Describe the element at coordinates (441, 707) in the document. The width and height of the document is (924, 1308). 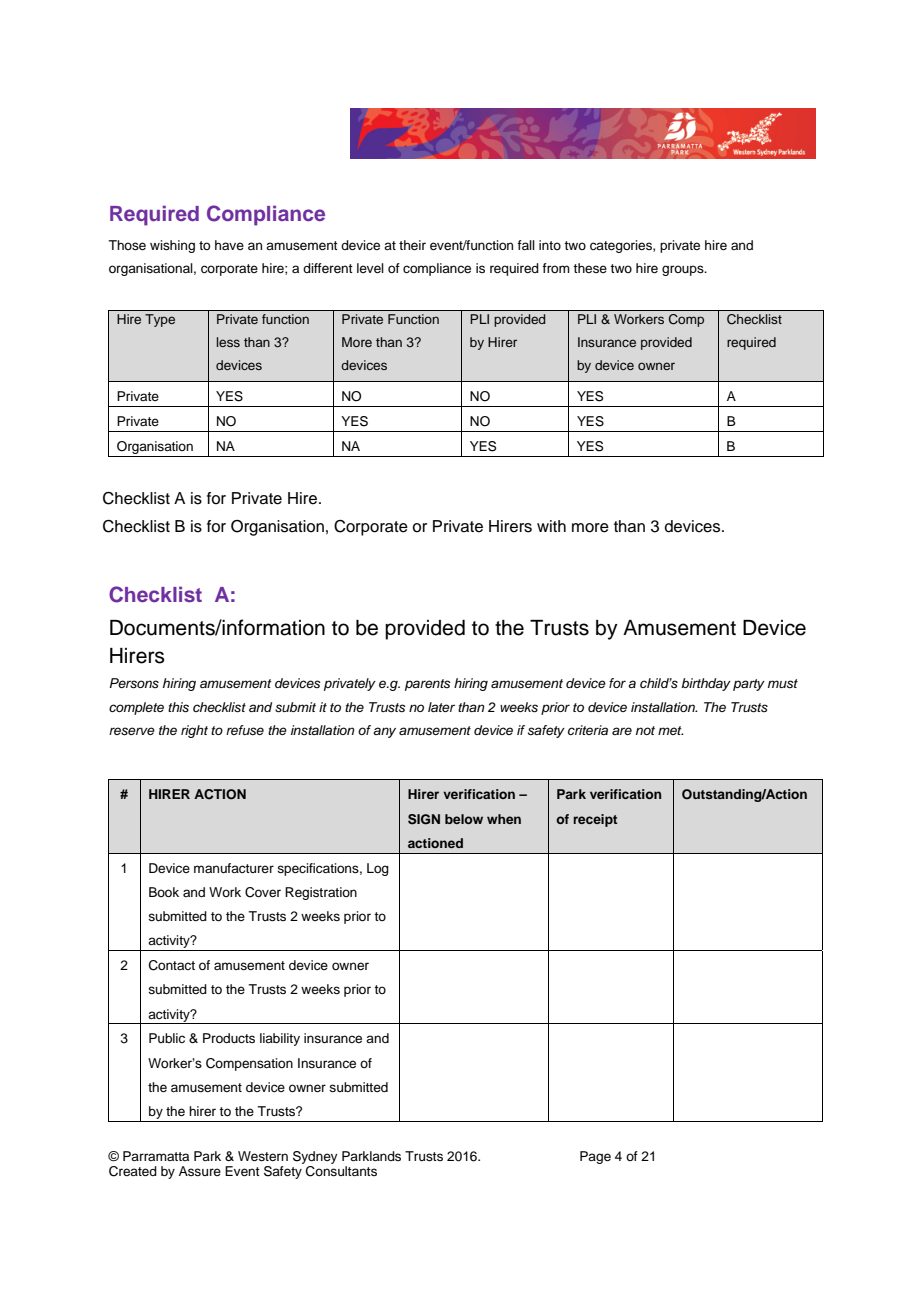
I see `later` at that location.
